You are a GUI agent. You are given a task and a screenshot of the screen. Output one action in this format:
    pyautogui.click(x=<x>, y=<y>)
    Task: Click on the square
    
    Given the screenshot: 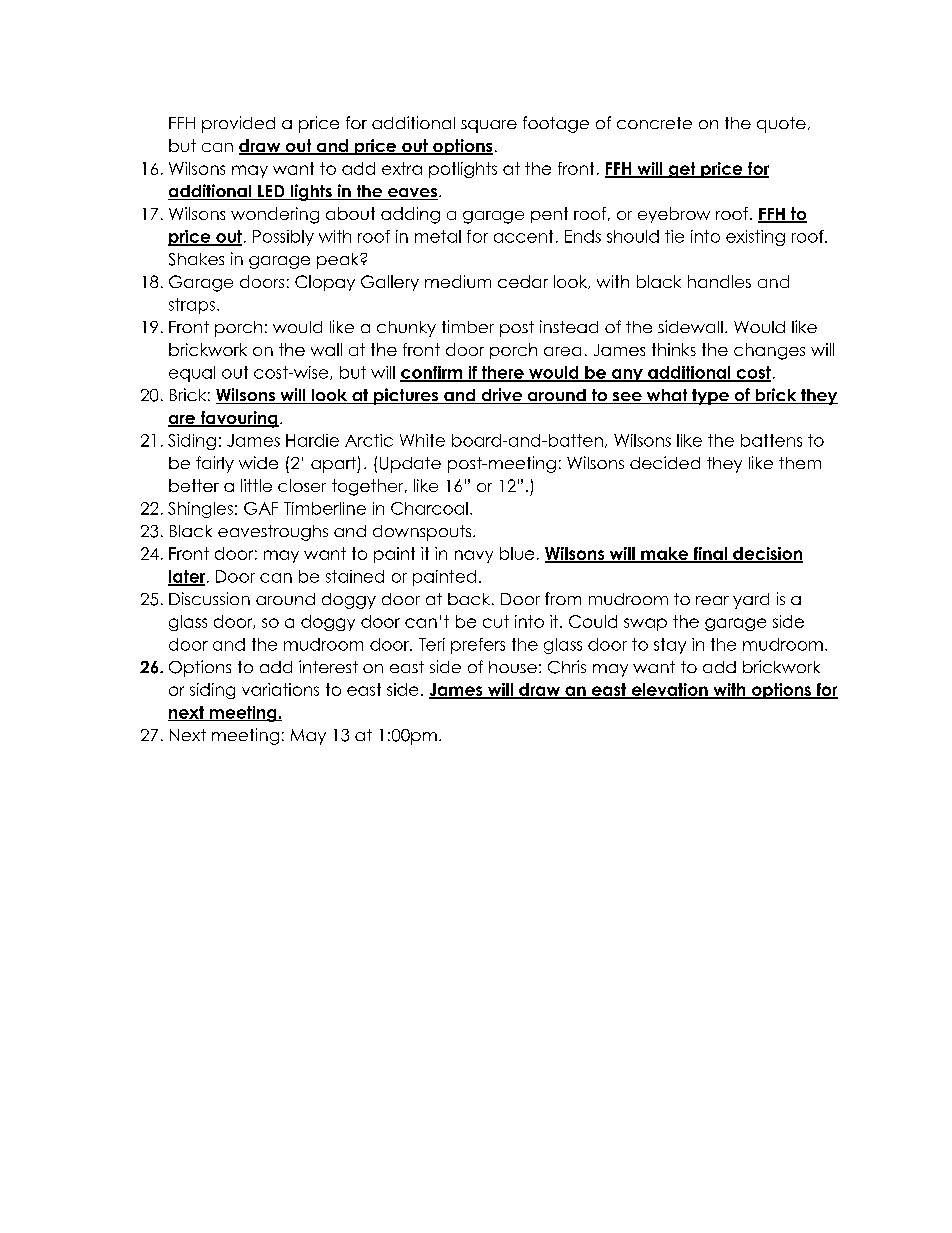 What is the action you would take?
    pyautogui.click(x=489, y=126)
